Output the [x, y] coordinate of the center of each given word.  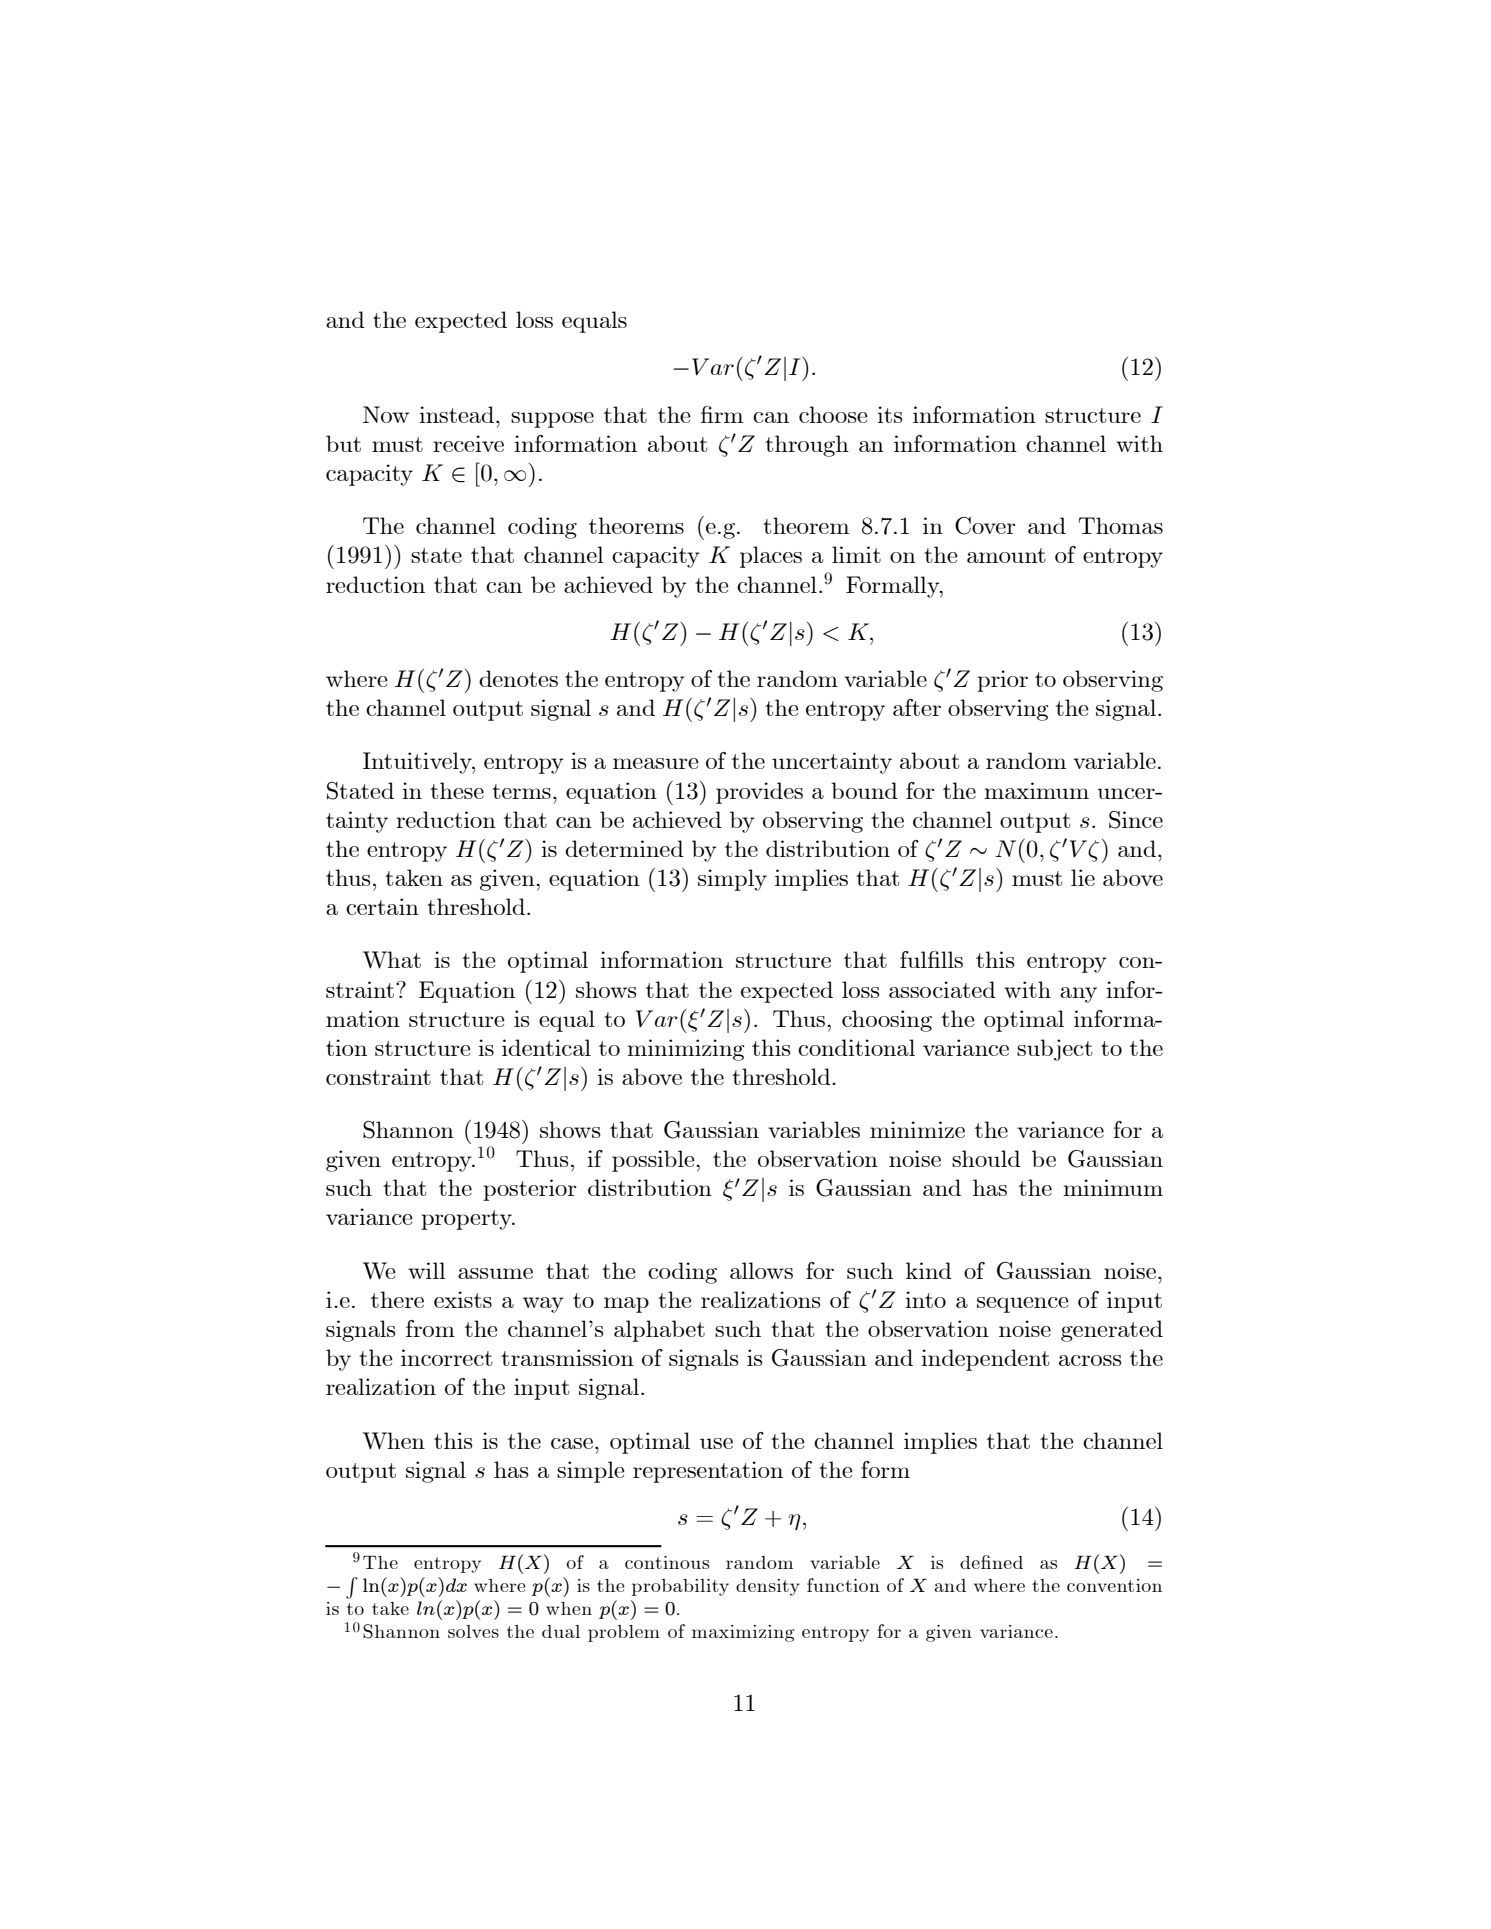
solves [473, 1631]
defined [991, 1562]
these [457, 790]
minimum [1113, 1187]
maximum [1036, 790]
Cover [985, 526]
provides [759, 793]
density [768, 1587]
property [467, 1220]
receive [468, 443]
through [807, 446]
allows [761, 1270]
